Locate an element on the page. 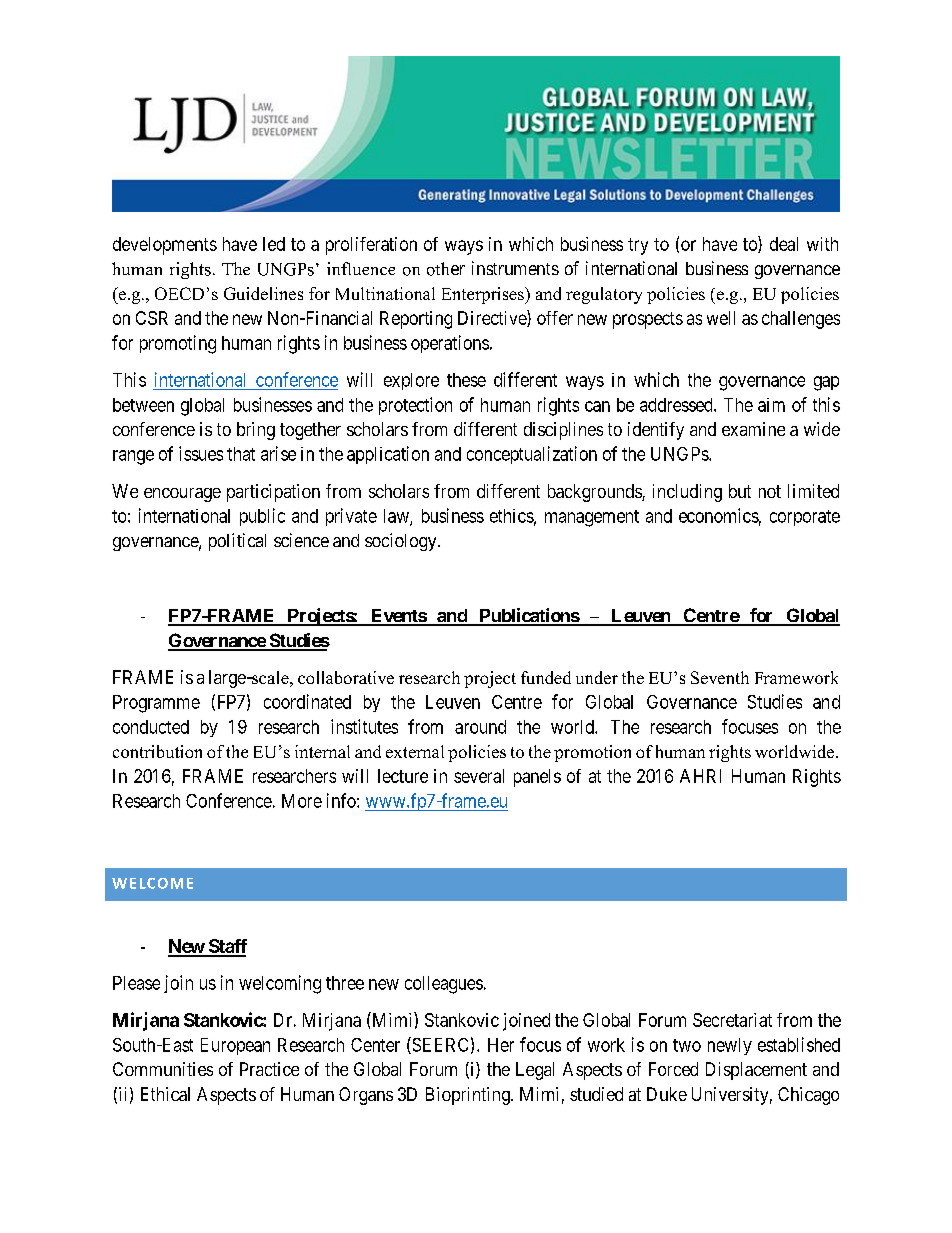  issues is located at coordinates (201, 453).
